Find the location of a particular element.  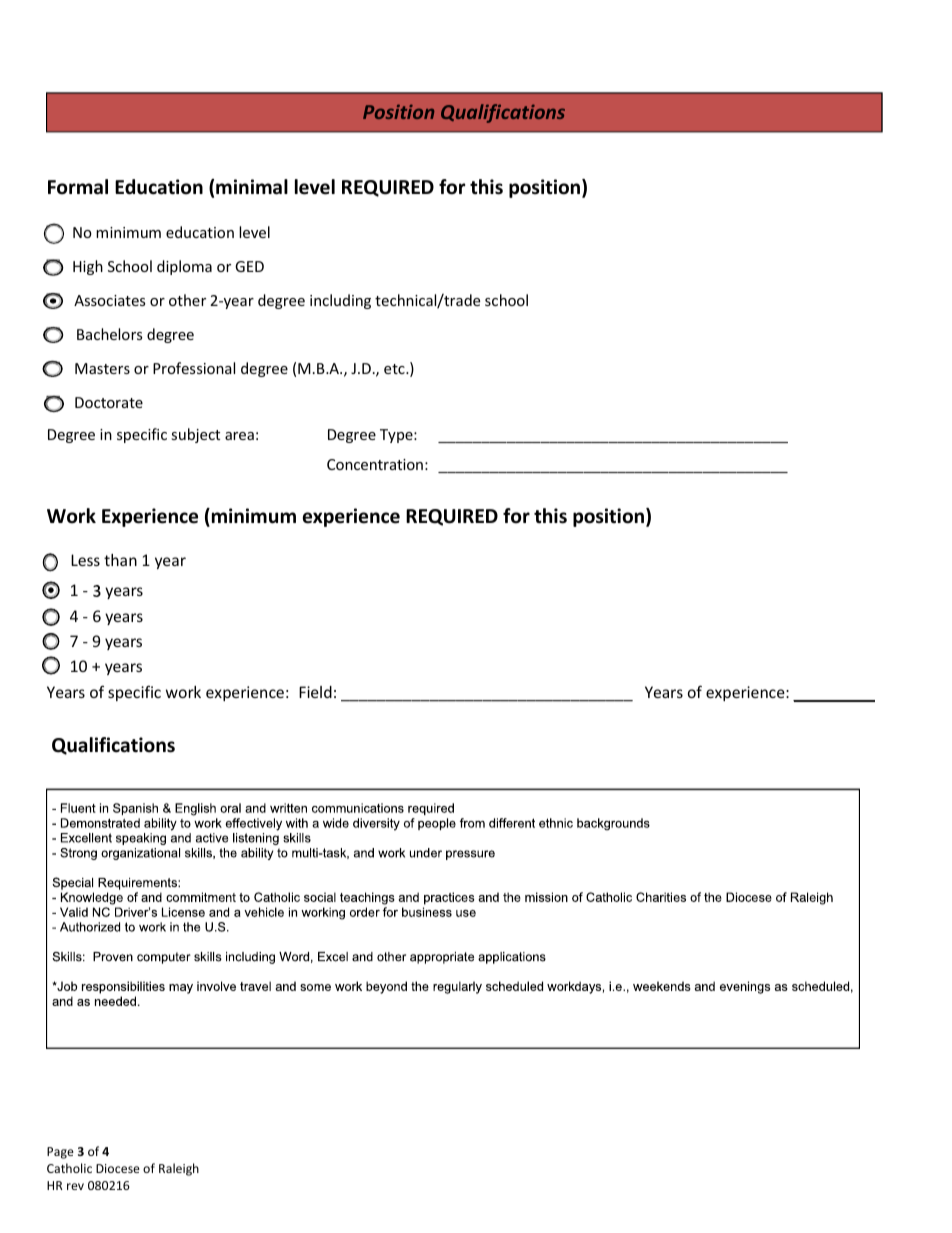

Diocese is located at coordinates (118, 1168).
